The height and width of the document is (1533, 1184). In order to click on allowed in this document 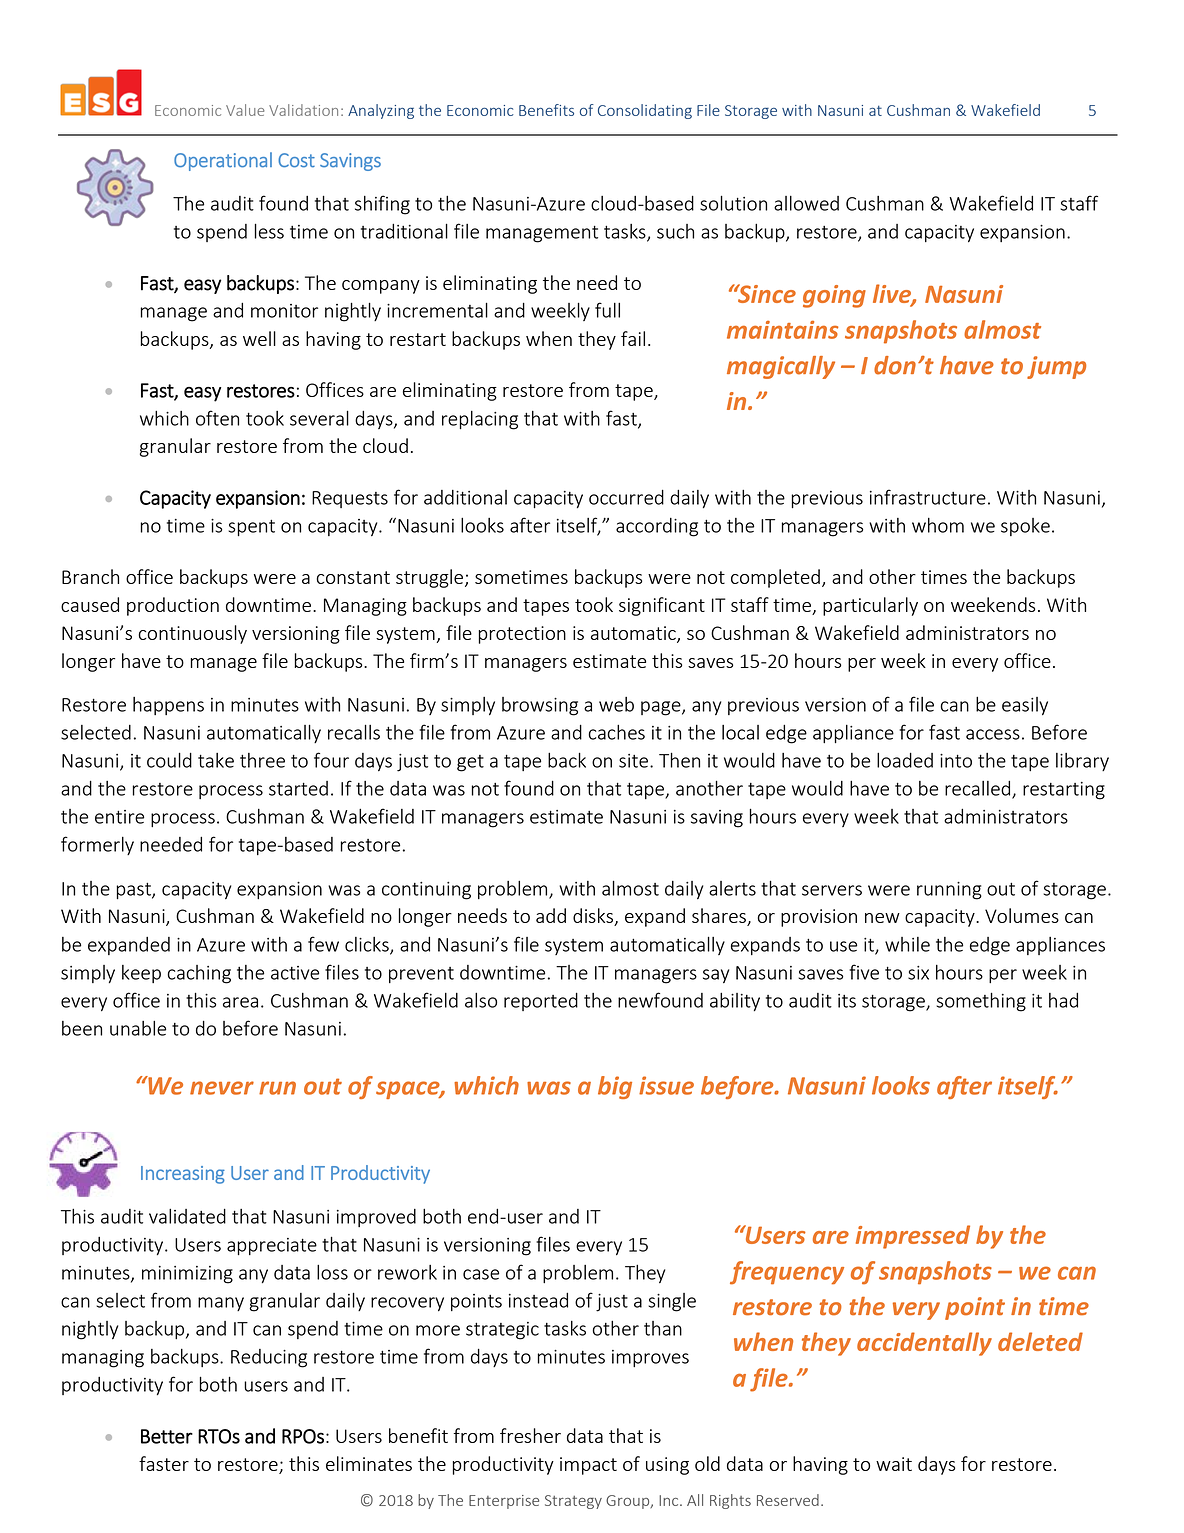, I will do `click(806, 203)`.
